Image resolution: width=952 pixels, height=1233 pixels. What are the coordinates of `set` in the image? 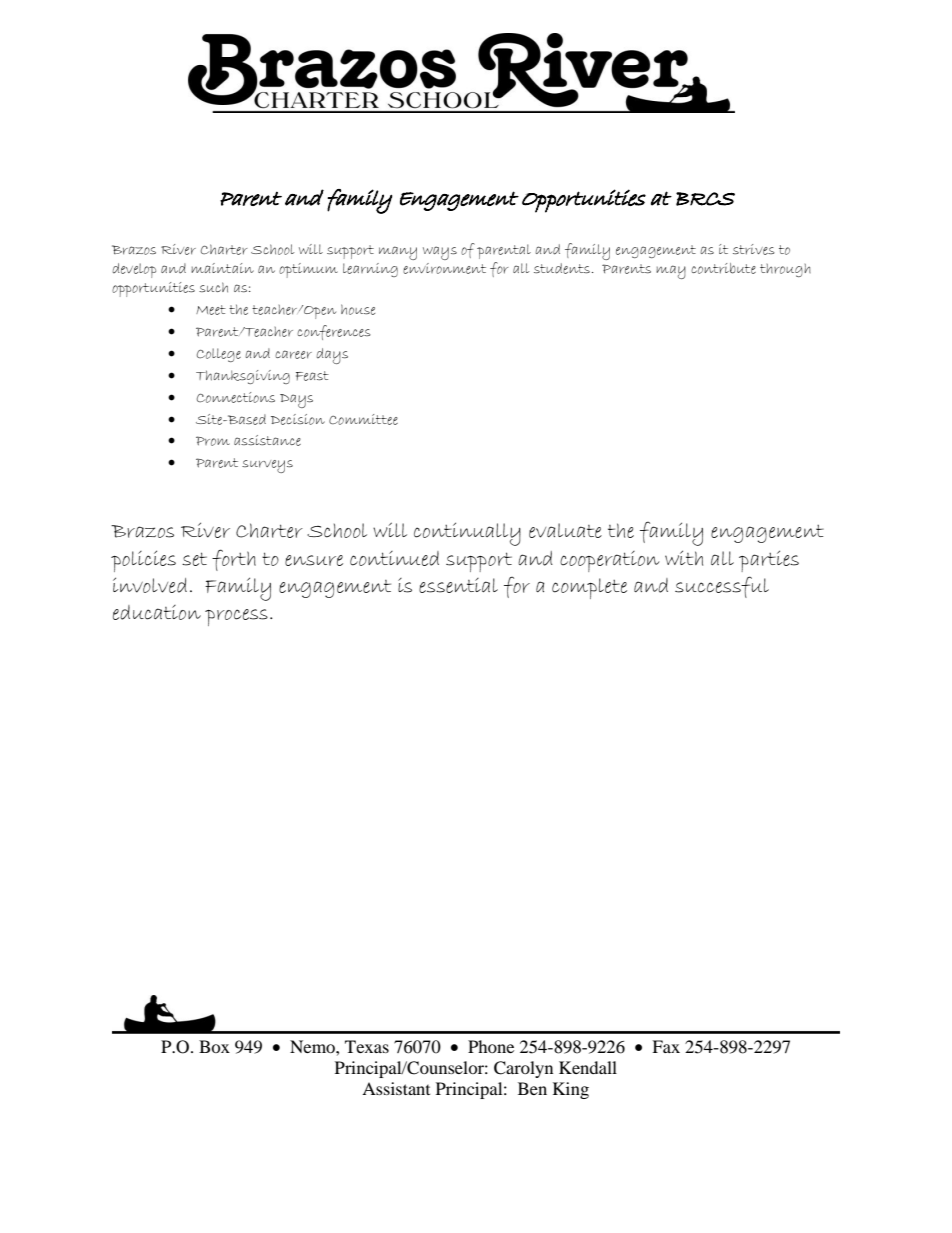 It's located at (194, 559).
